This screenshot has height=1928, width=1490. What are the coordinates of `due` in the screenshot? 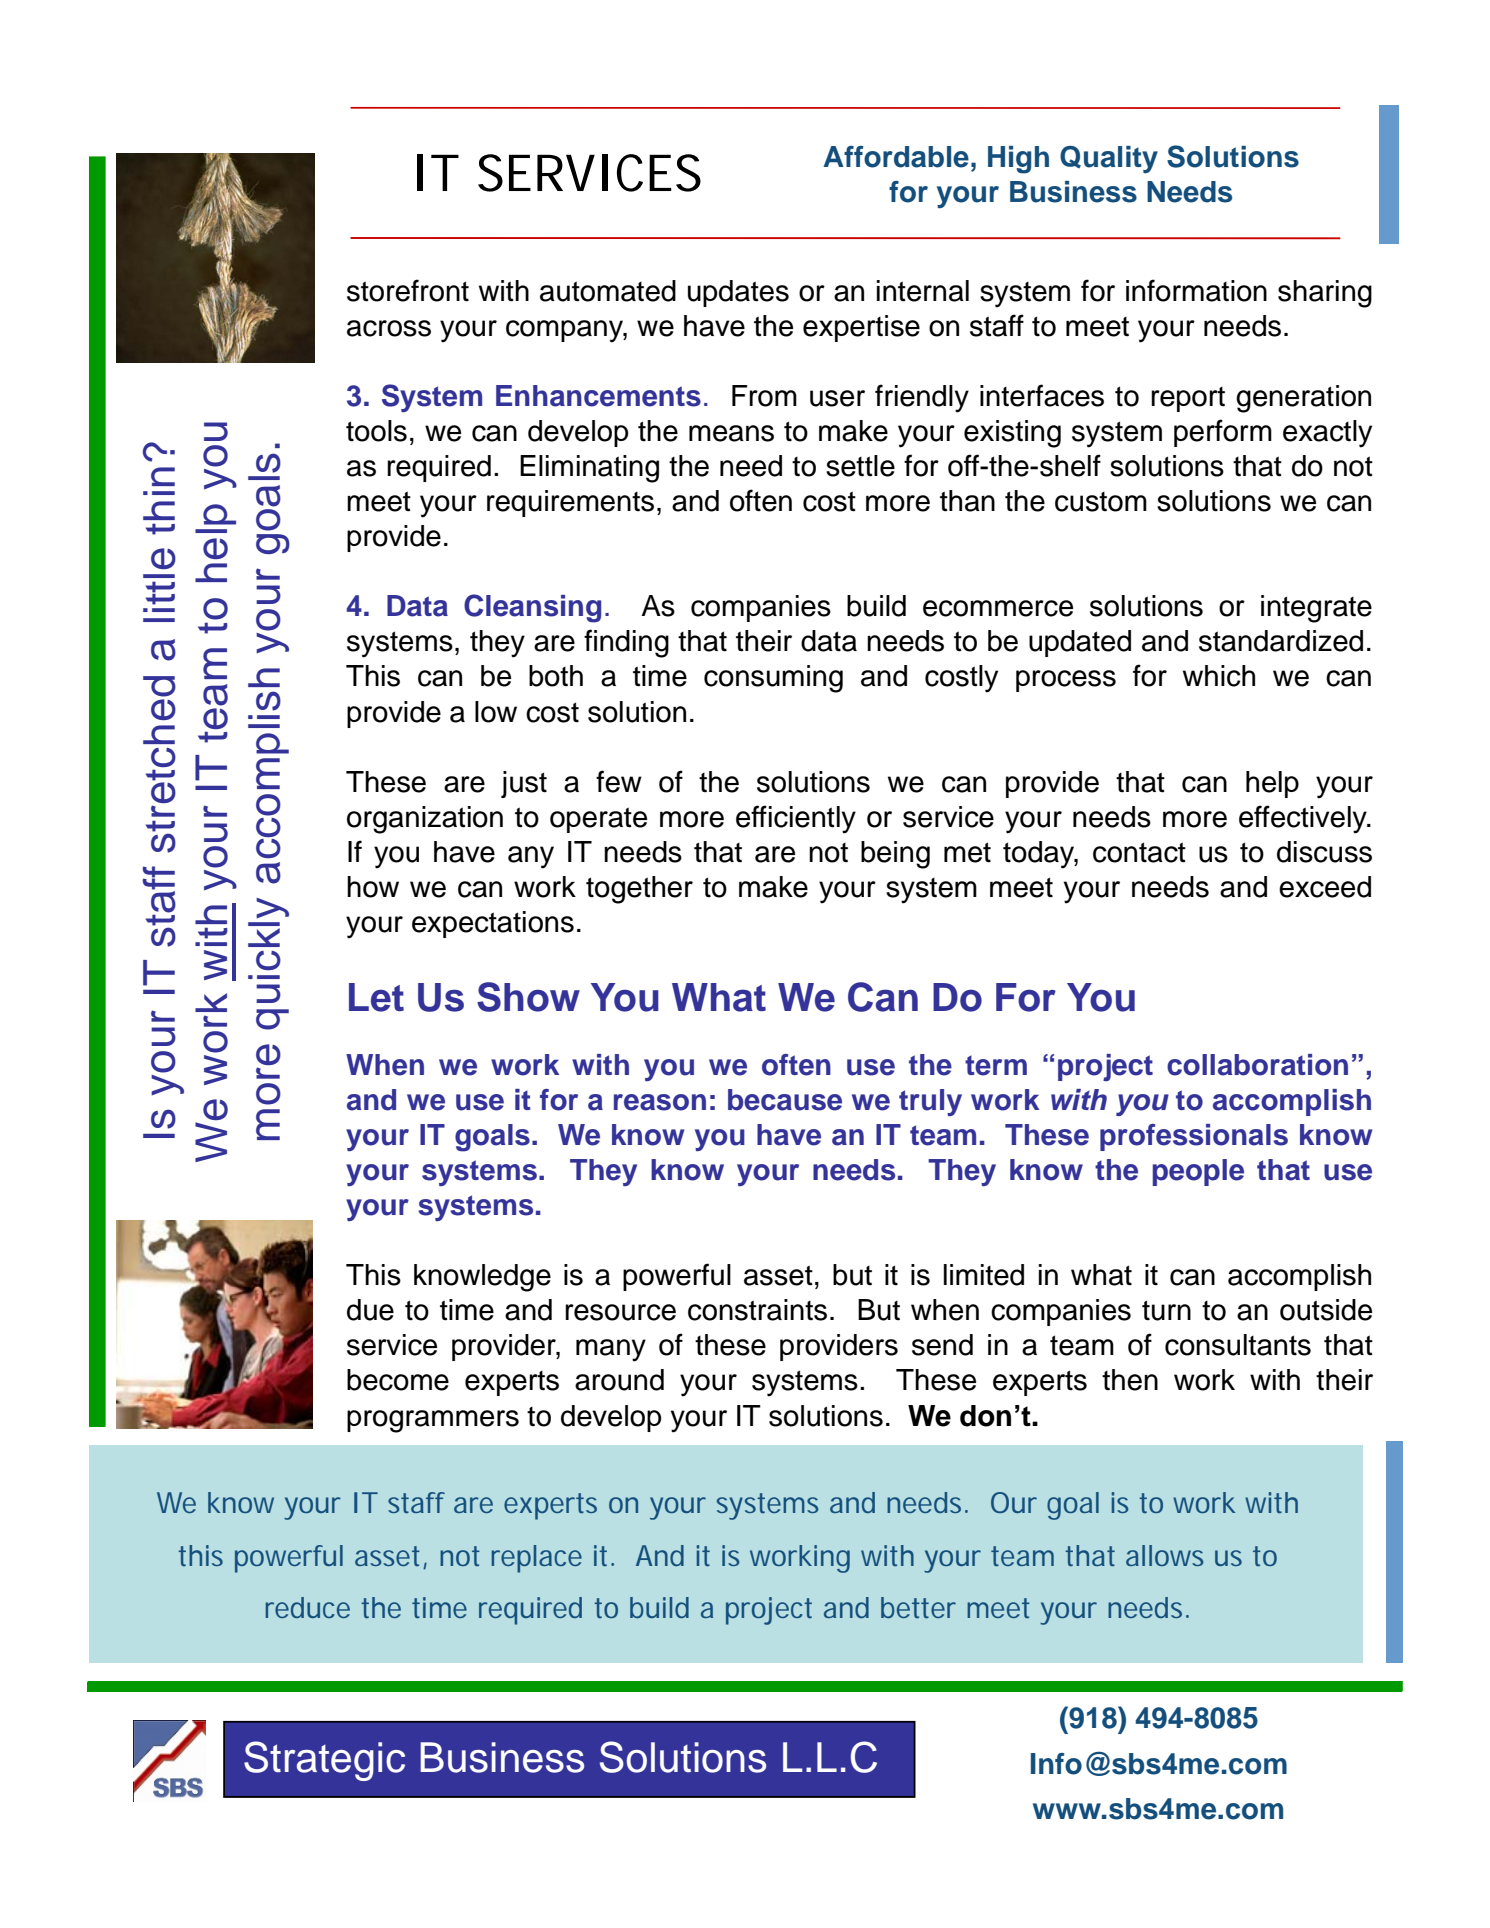 It's located at (370, 1310).
